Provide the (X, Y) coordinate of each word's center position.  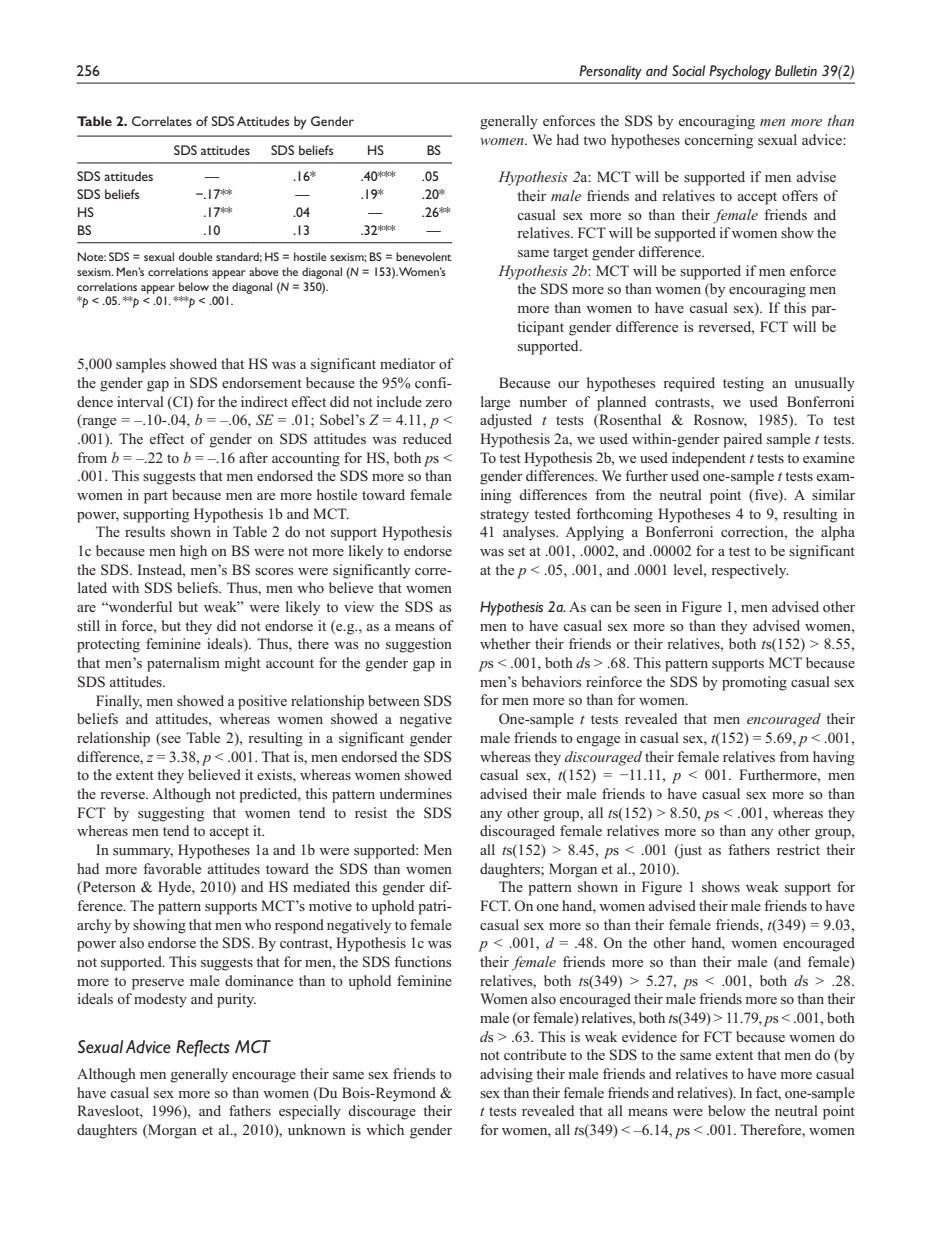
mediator (408, 363)
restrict (798, 849)
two (594, 140)
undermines (415, 793)
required (689, 384)
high (193, 552)
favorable (172, 868)
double (196, 256)
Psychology (740, 72)
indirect (264, 401)
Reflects (203, 1048)
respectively (749, 571)
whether (505, 643)
